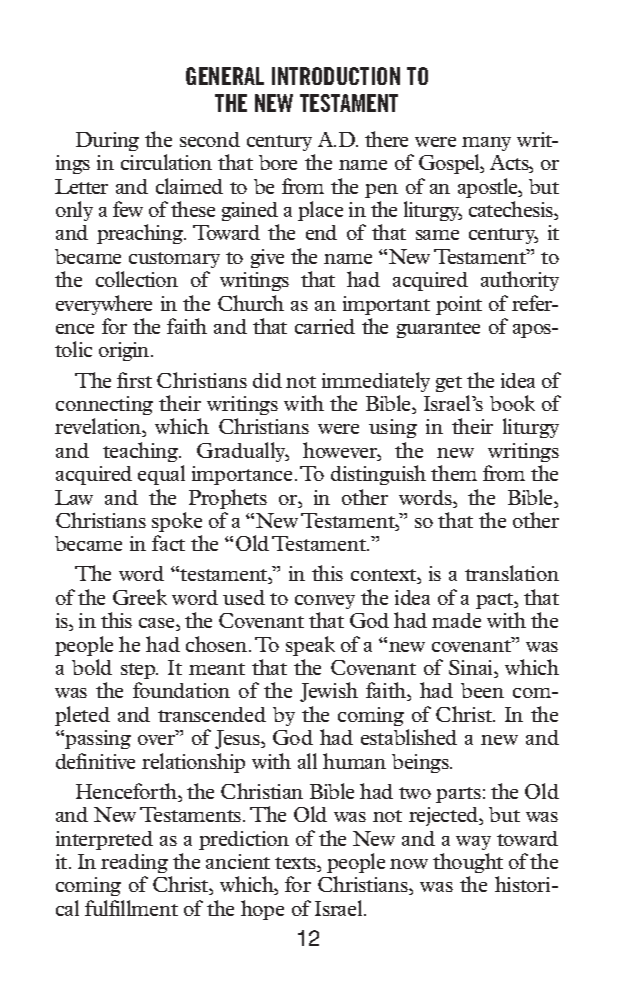  Describe the element at coordinates (267, 380) in the image. I see `did` at that location.
